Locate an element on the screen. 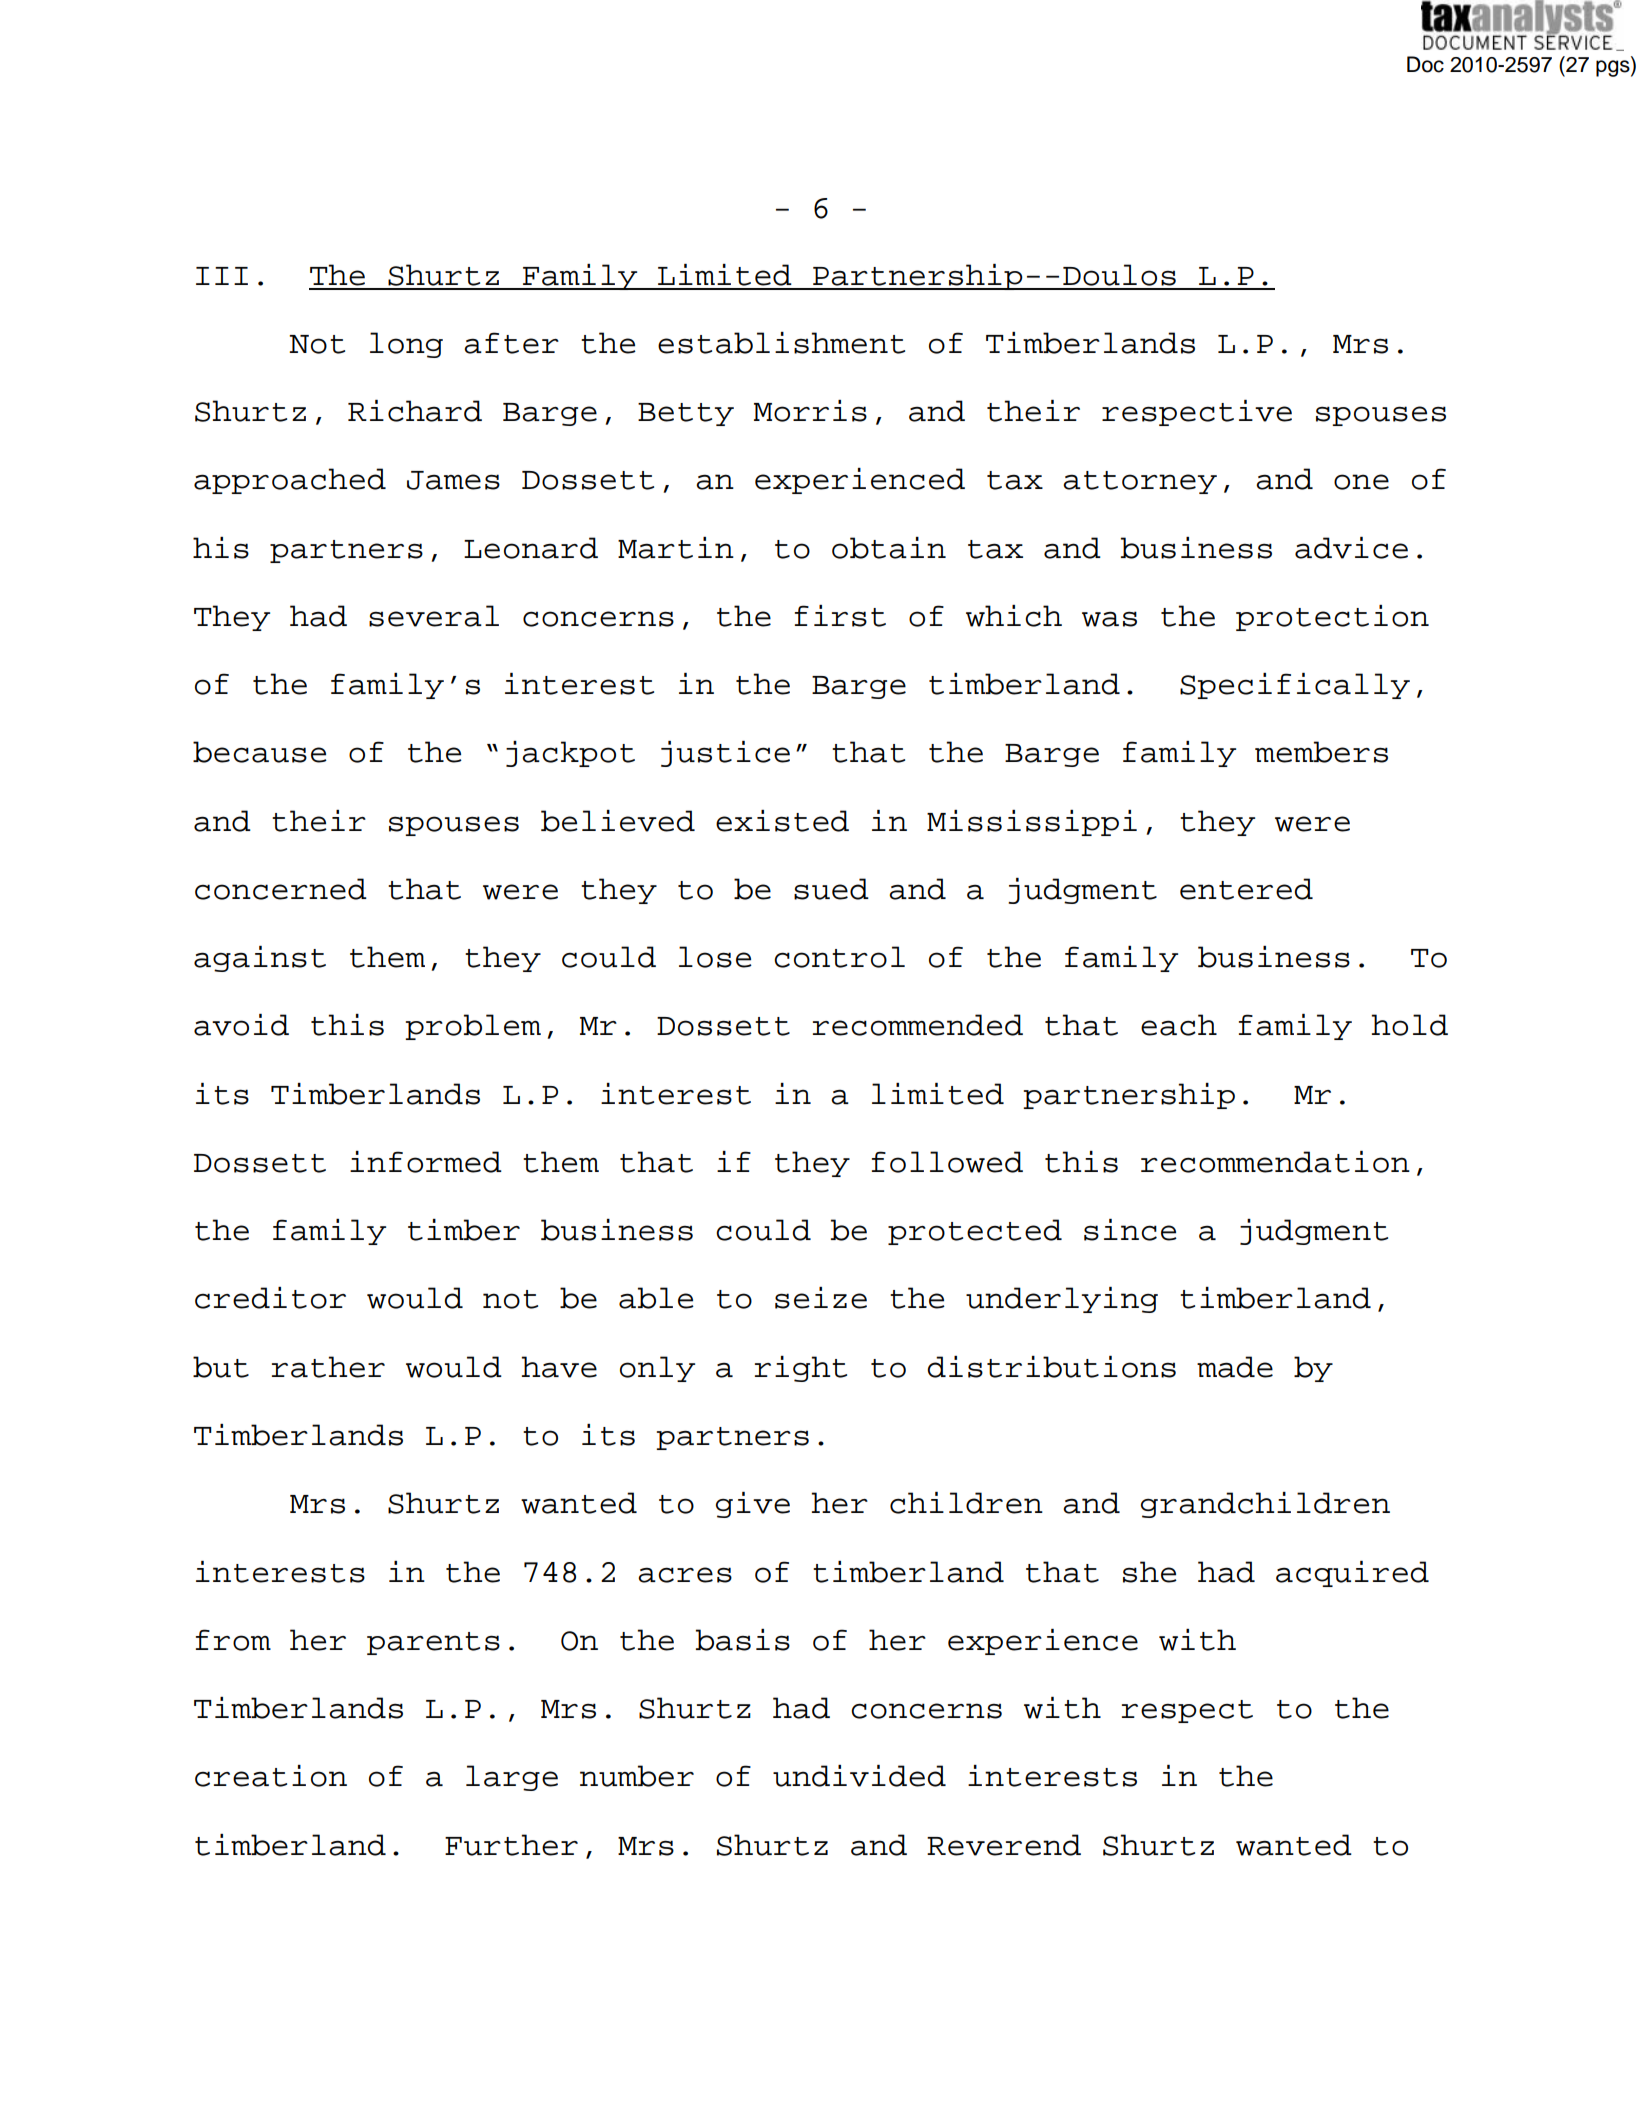 The width and height of the screenshot is (1642, 2125). Specifically is located at coordinates (1295, 686).
